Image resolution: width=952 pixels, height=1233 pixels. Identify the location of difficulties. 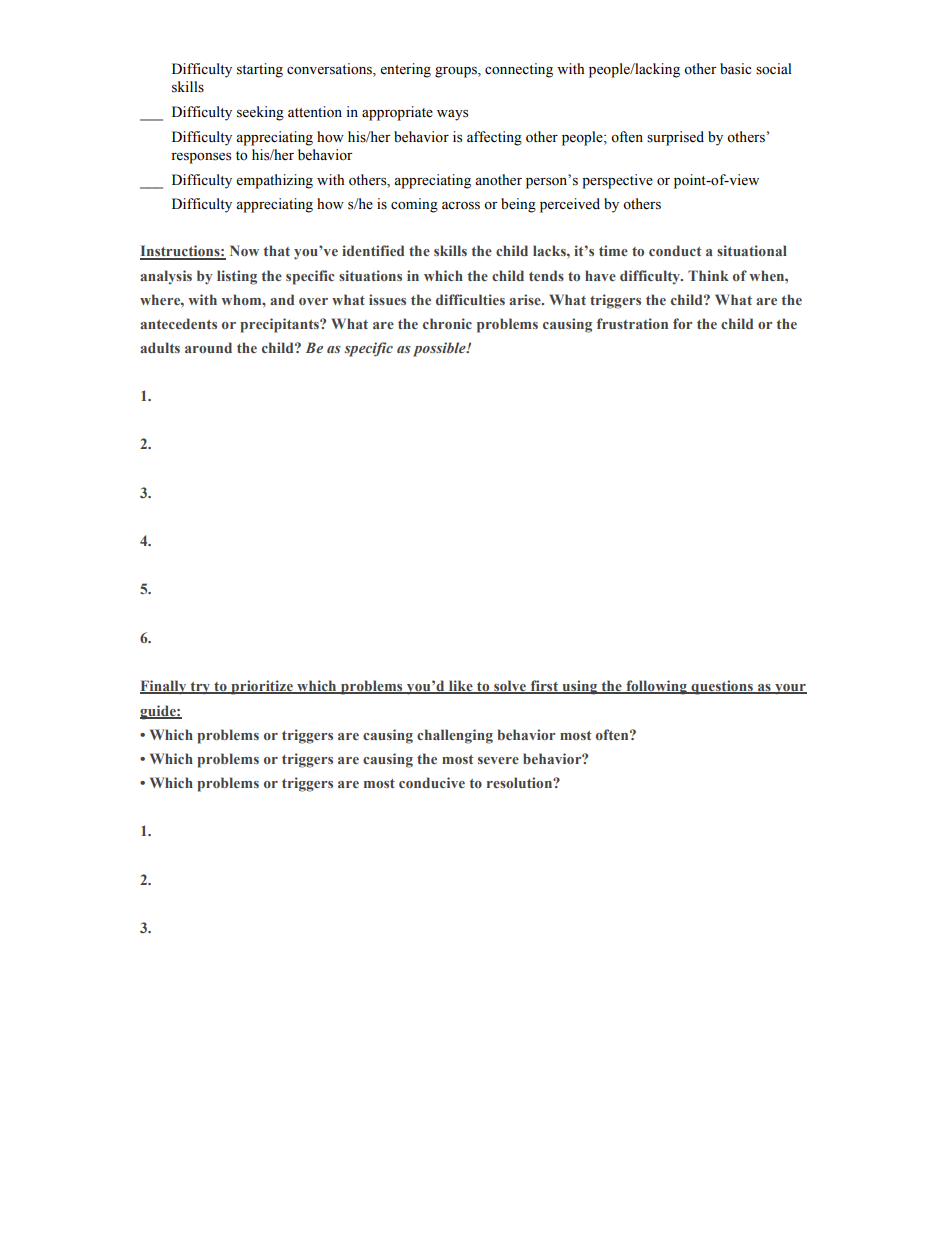
(470, 299).
